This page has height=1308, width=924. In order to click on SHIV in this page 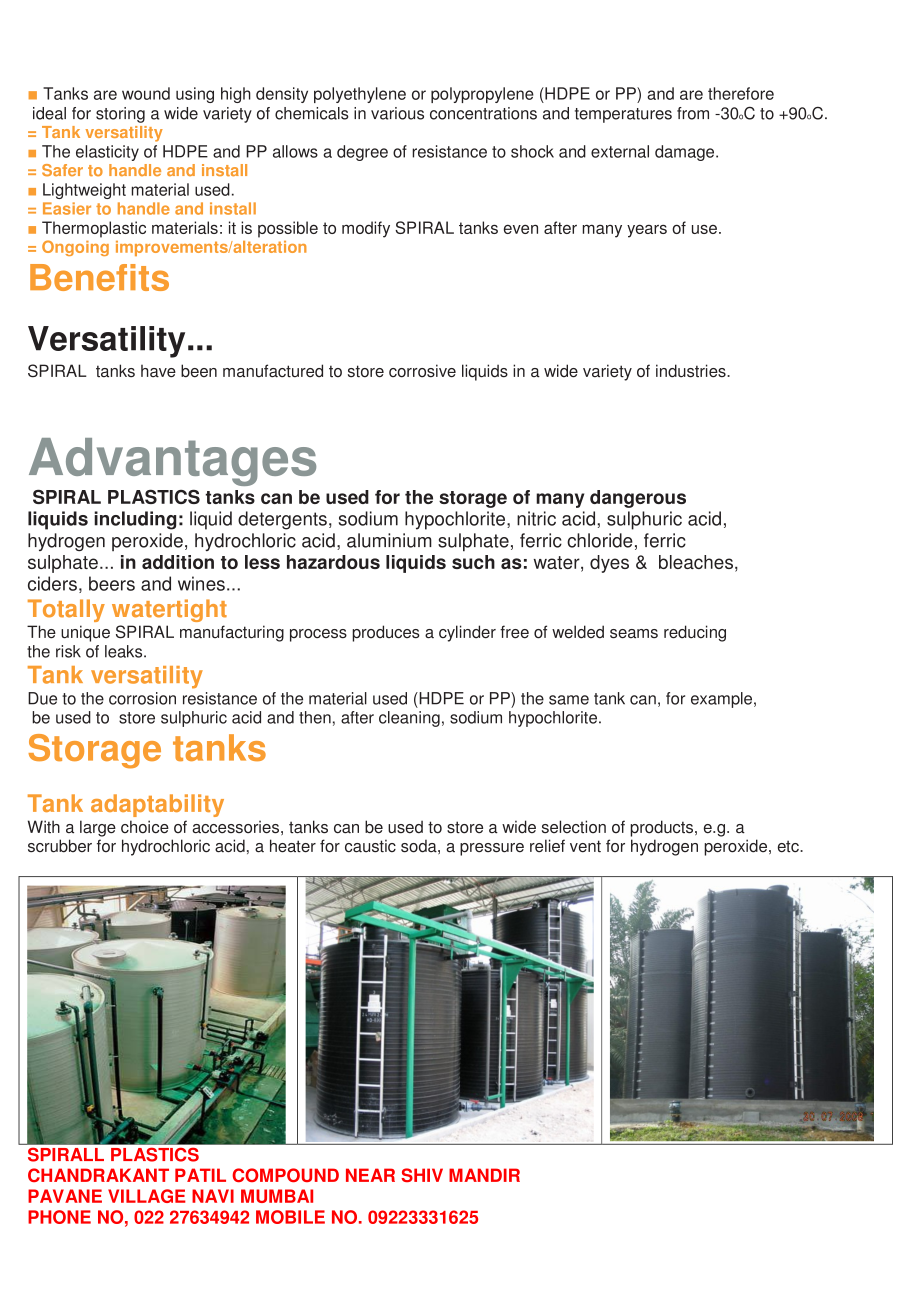, I will do `click(422, 1175)`.
